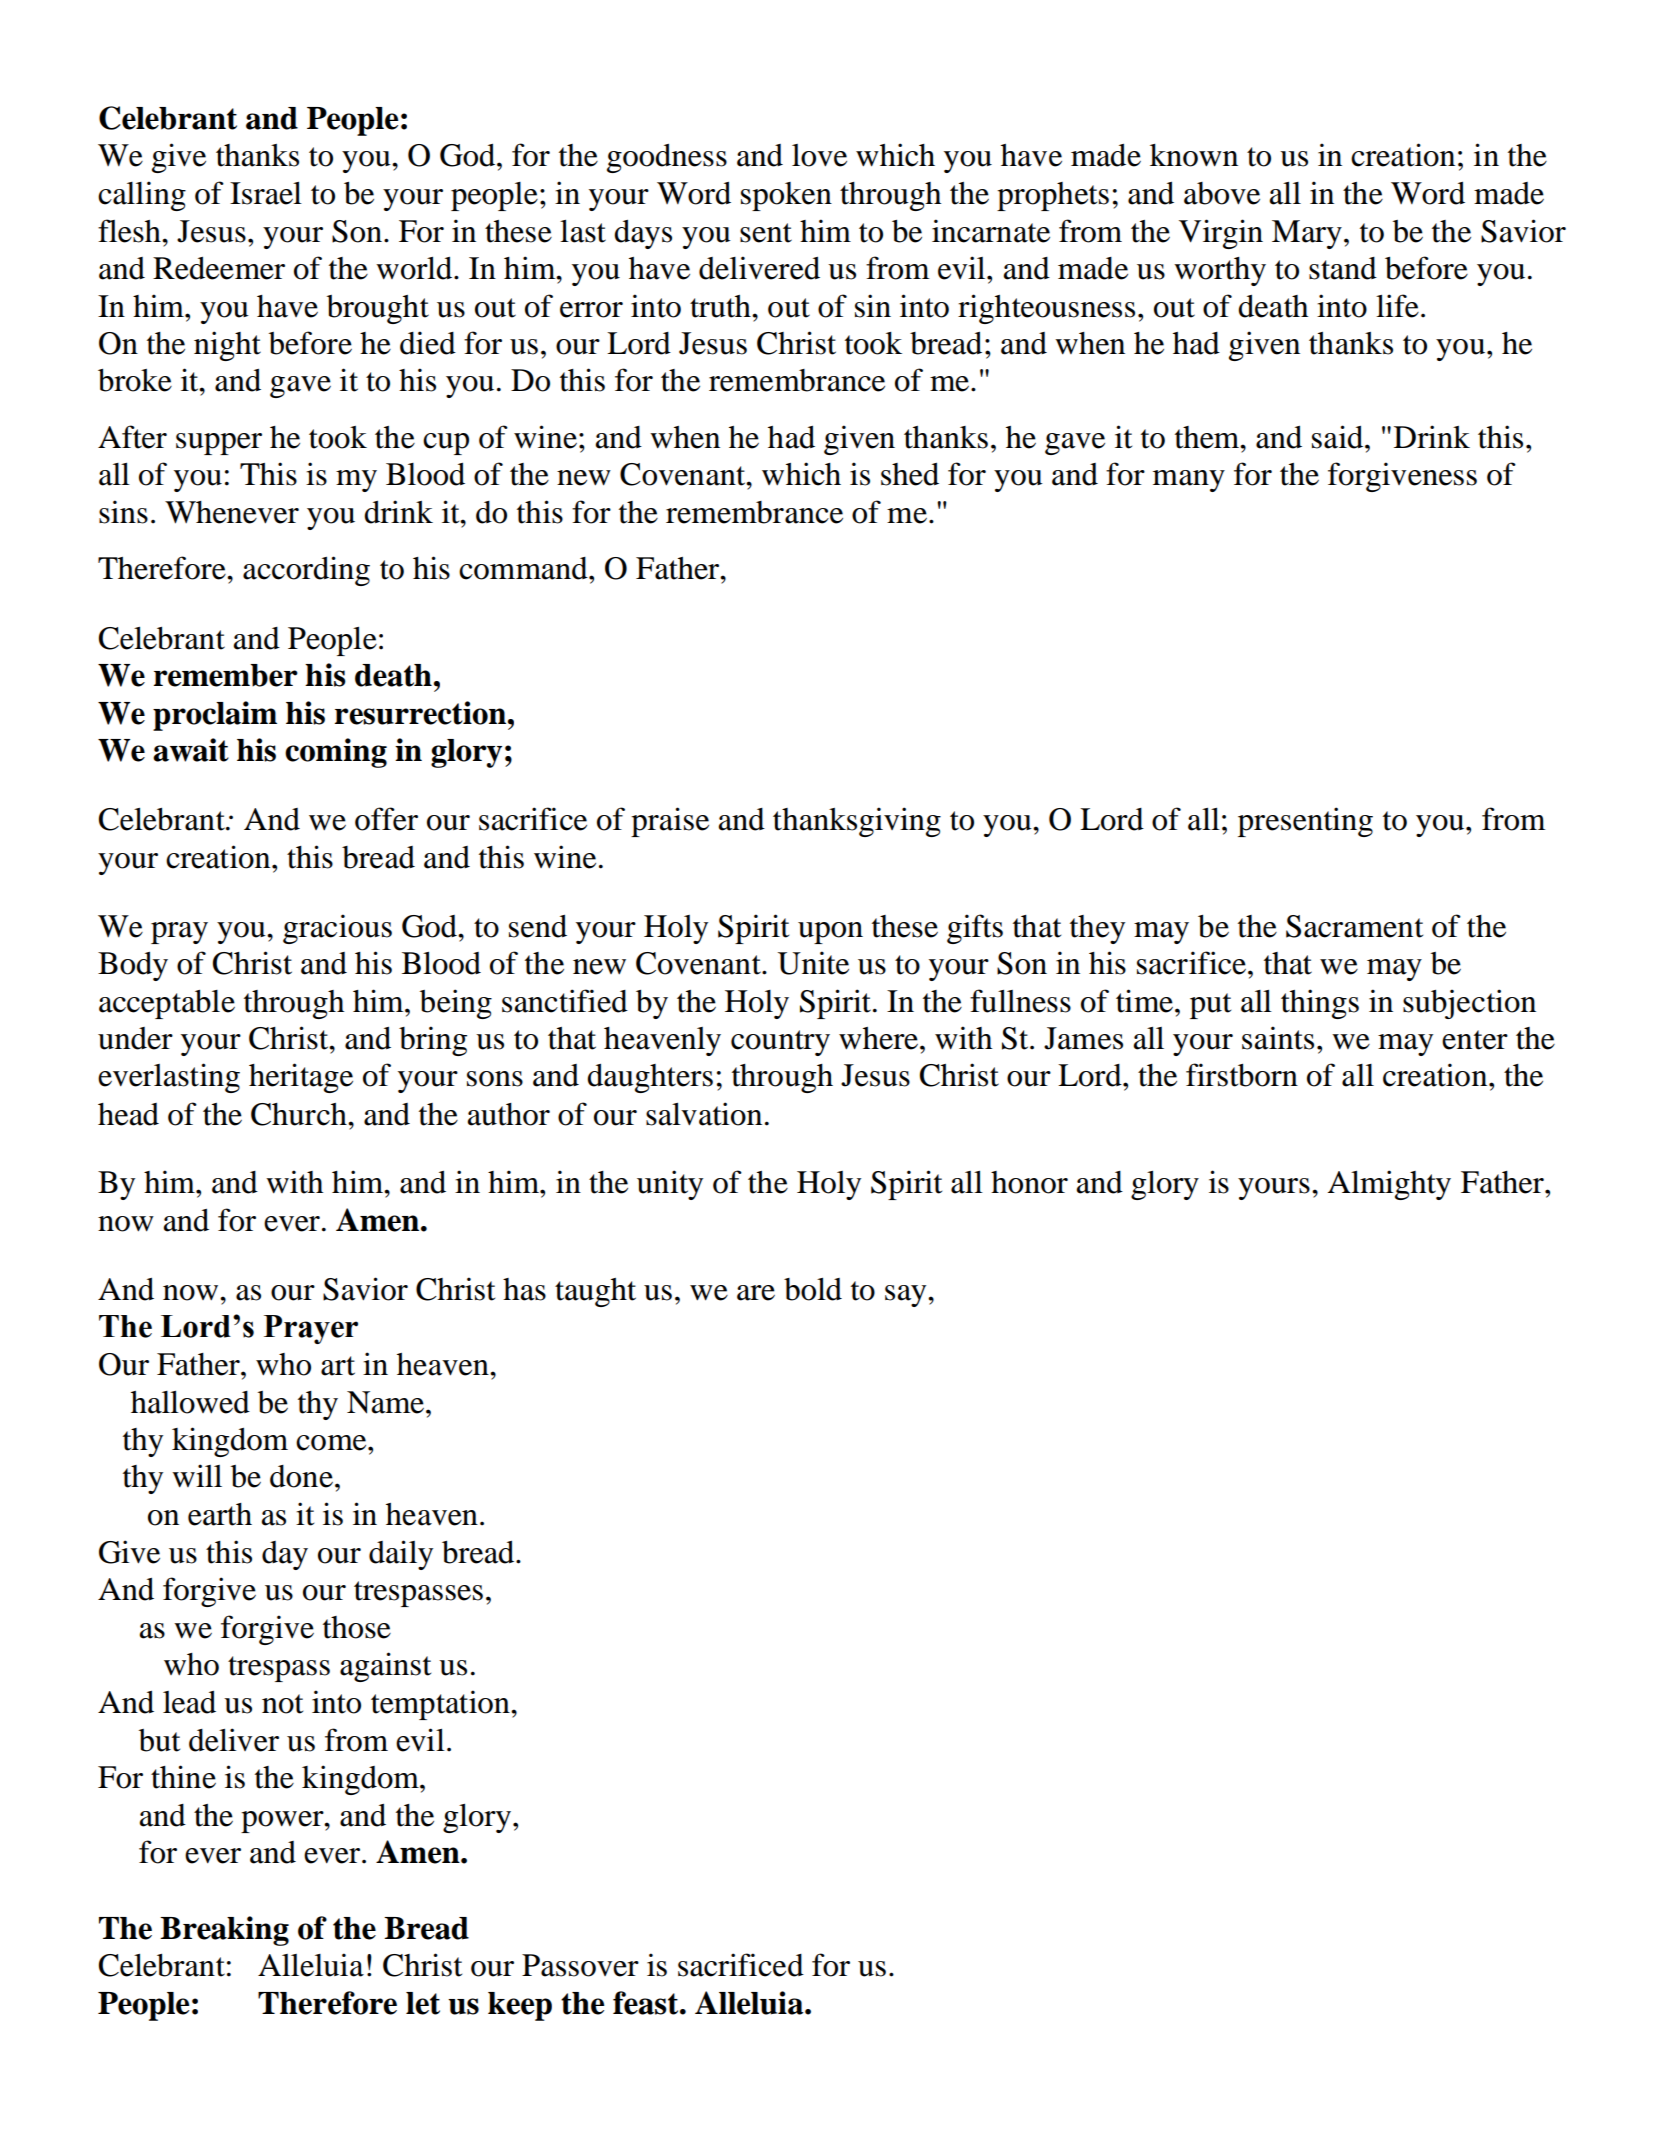 Image resolution: width=1666 pixels, height=2156 pixels. What do you see at coordinates (786, 196) in the page?
I see `spoken` at bounding box center [786, 196].
